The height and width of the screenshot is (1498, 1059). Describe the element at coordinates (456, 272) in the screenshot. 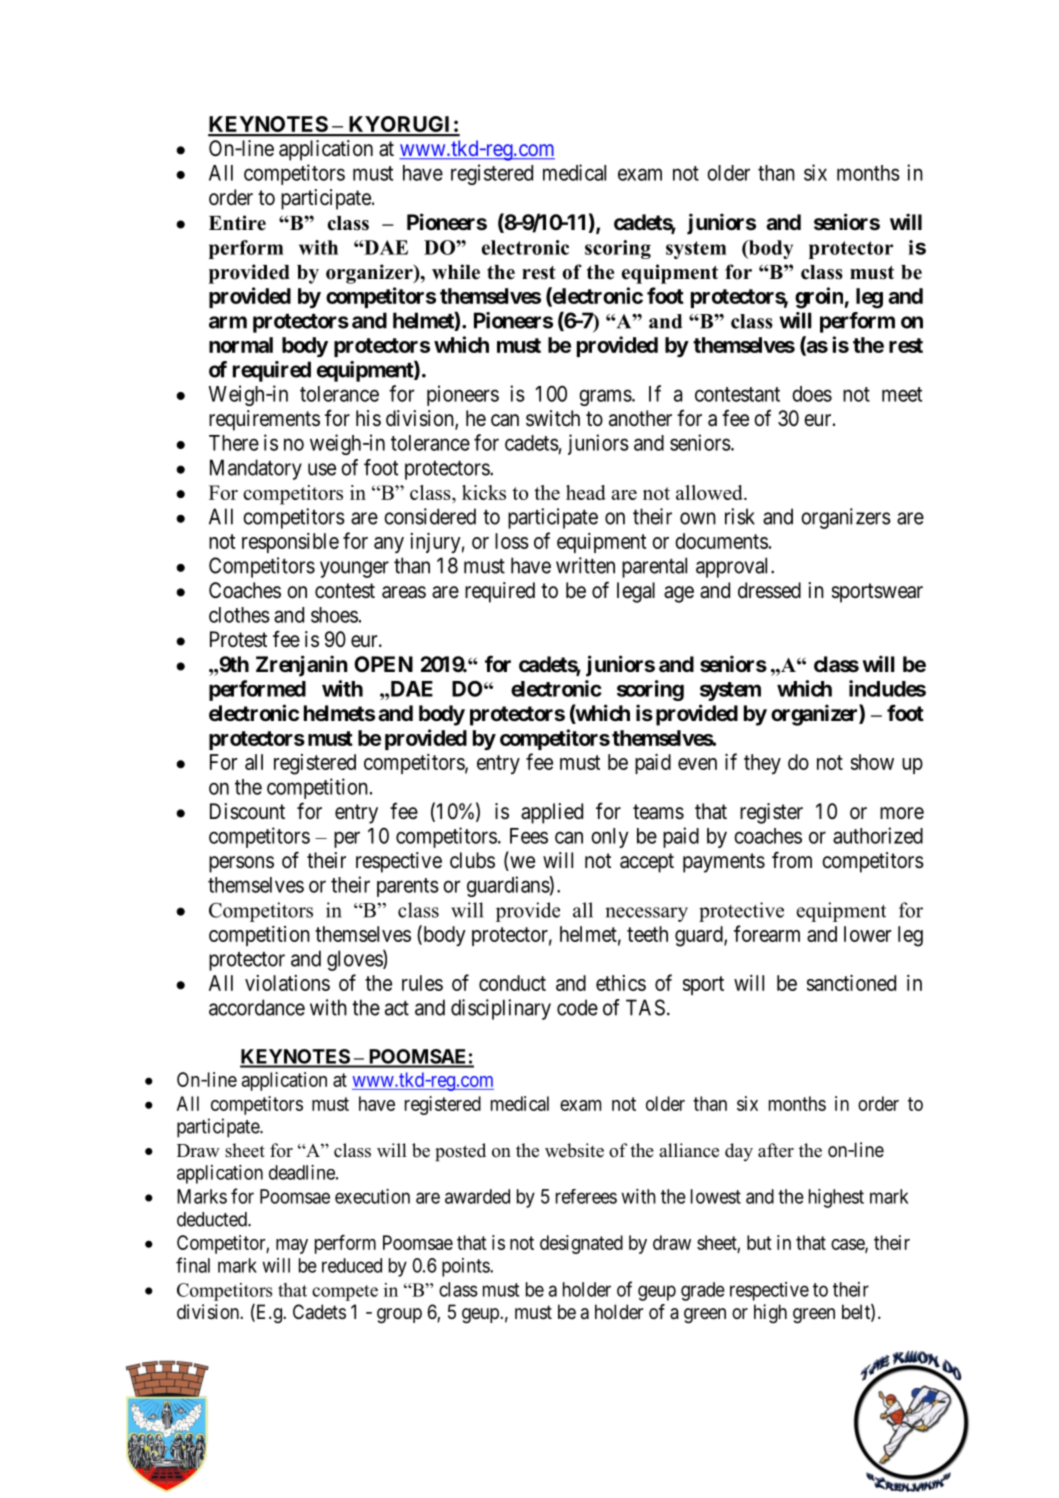

I see `while` at that location.
